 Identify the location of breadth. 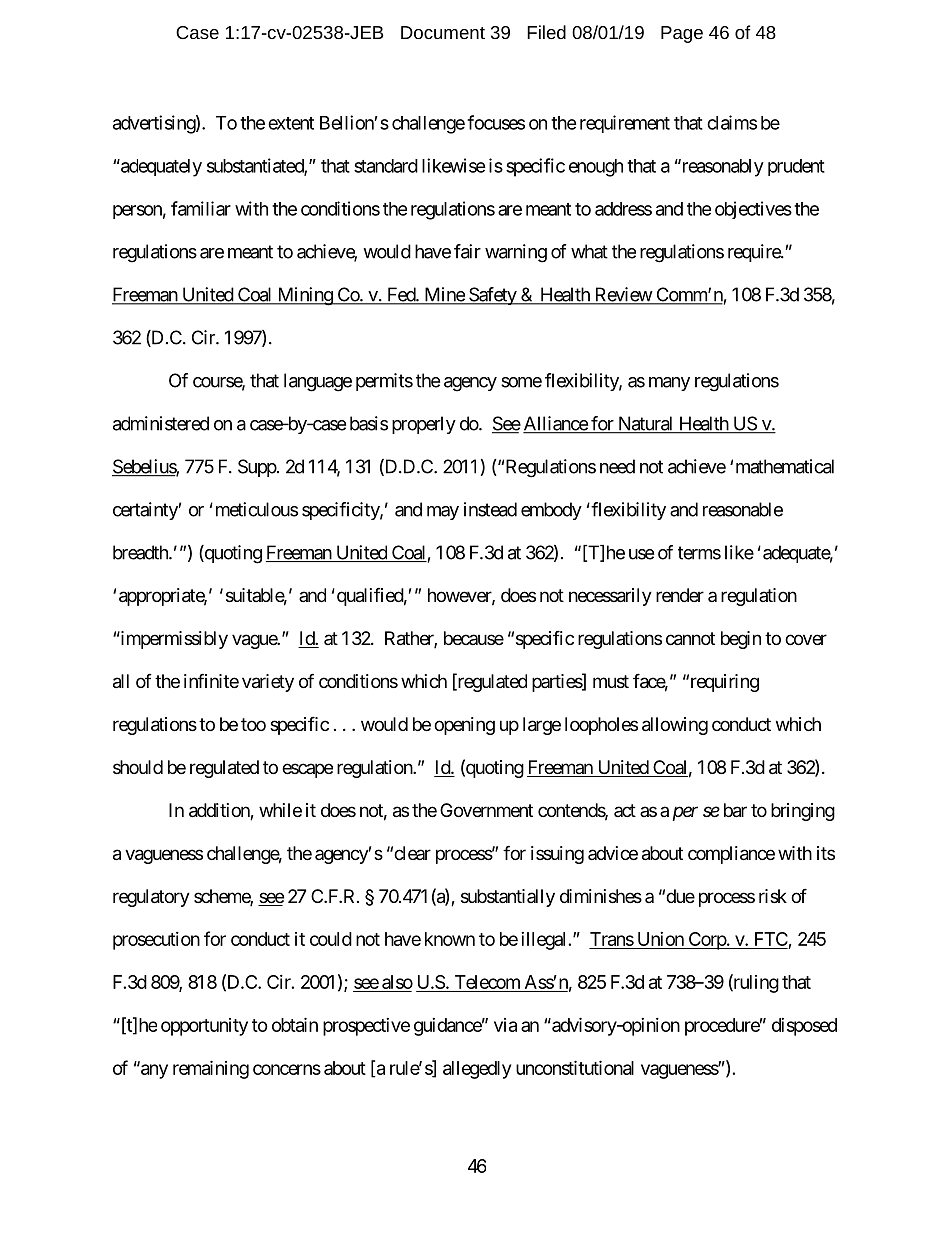
(141, 552).
